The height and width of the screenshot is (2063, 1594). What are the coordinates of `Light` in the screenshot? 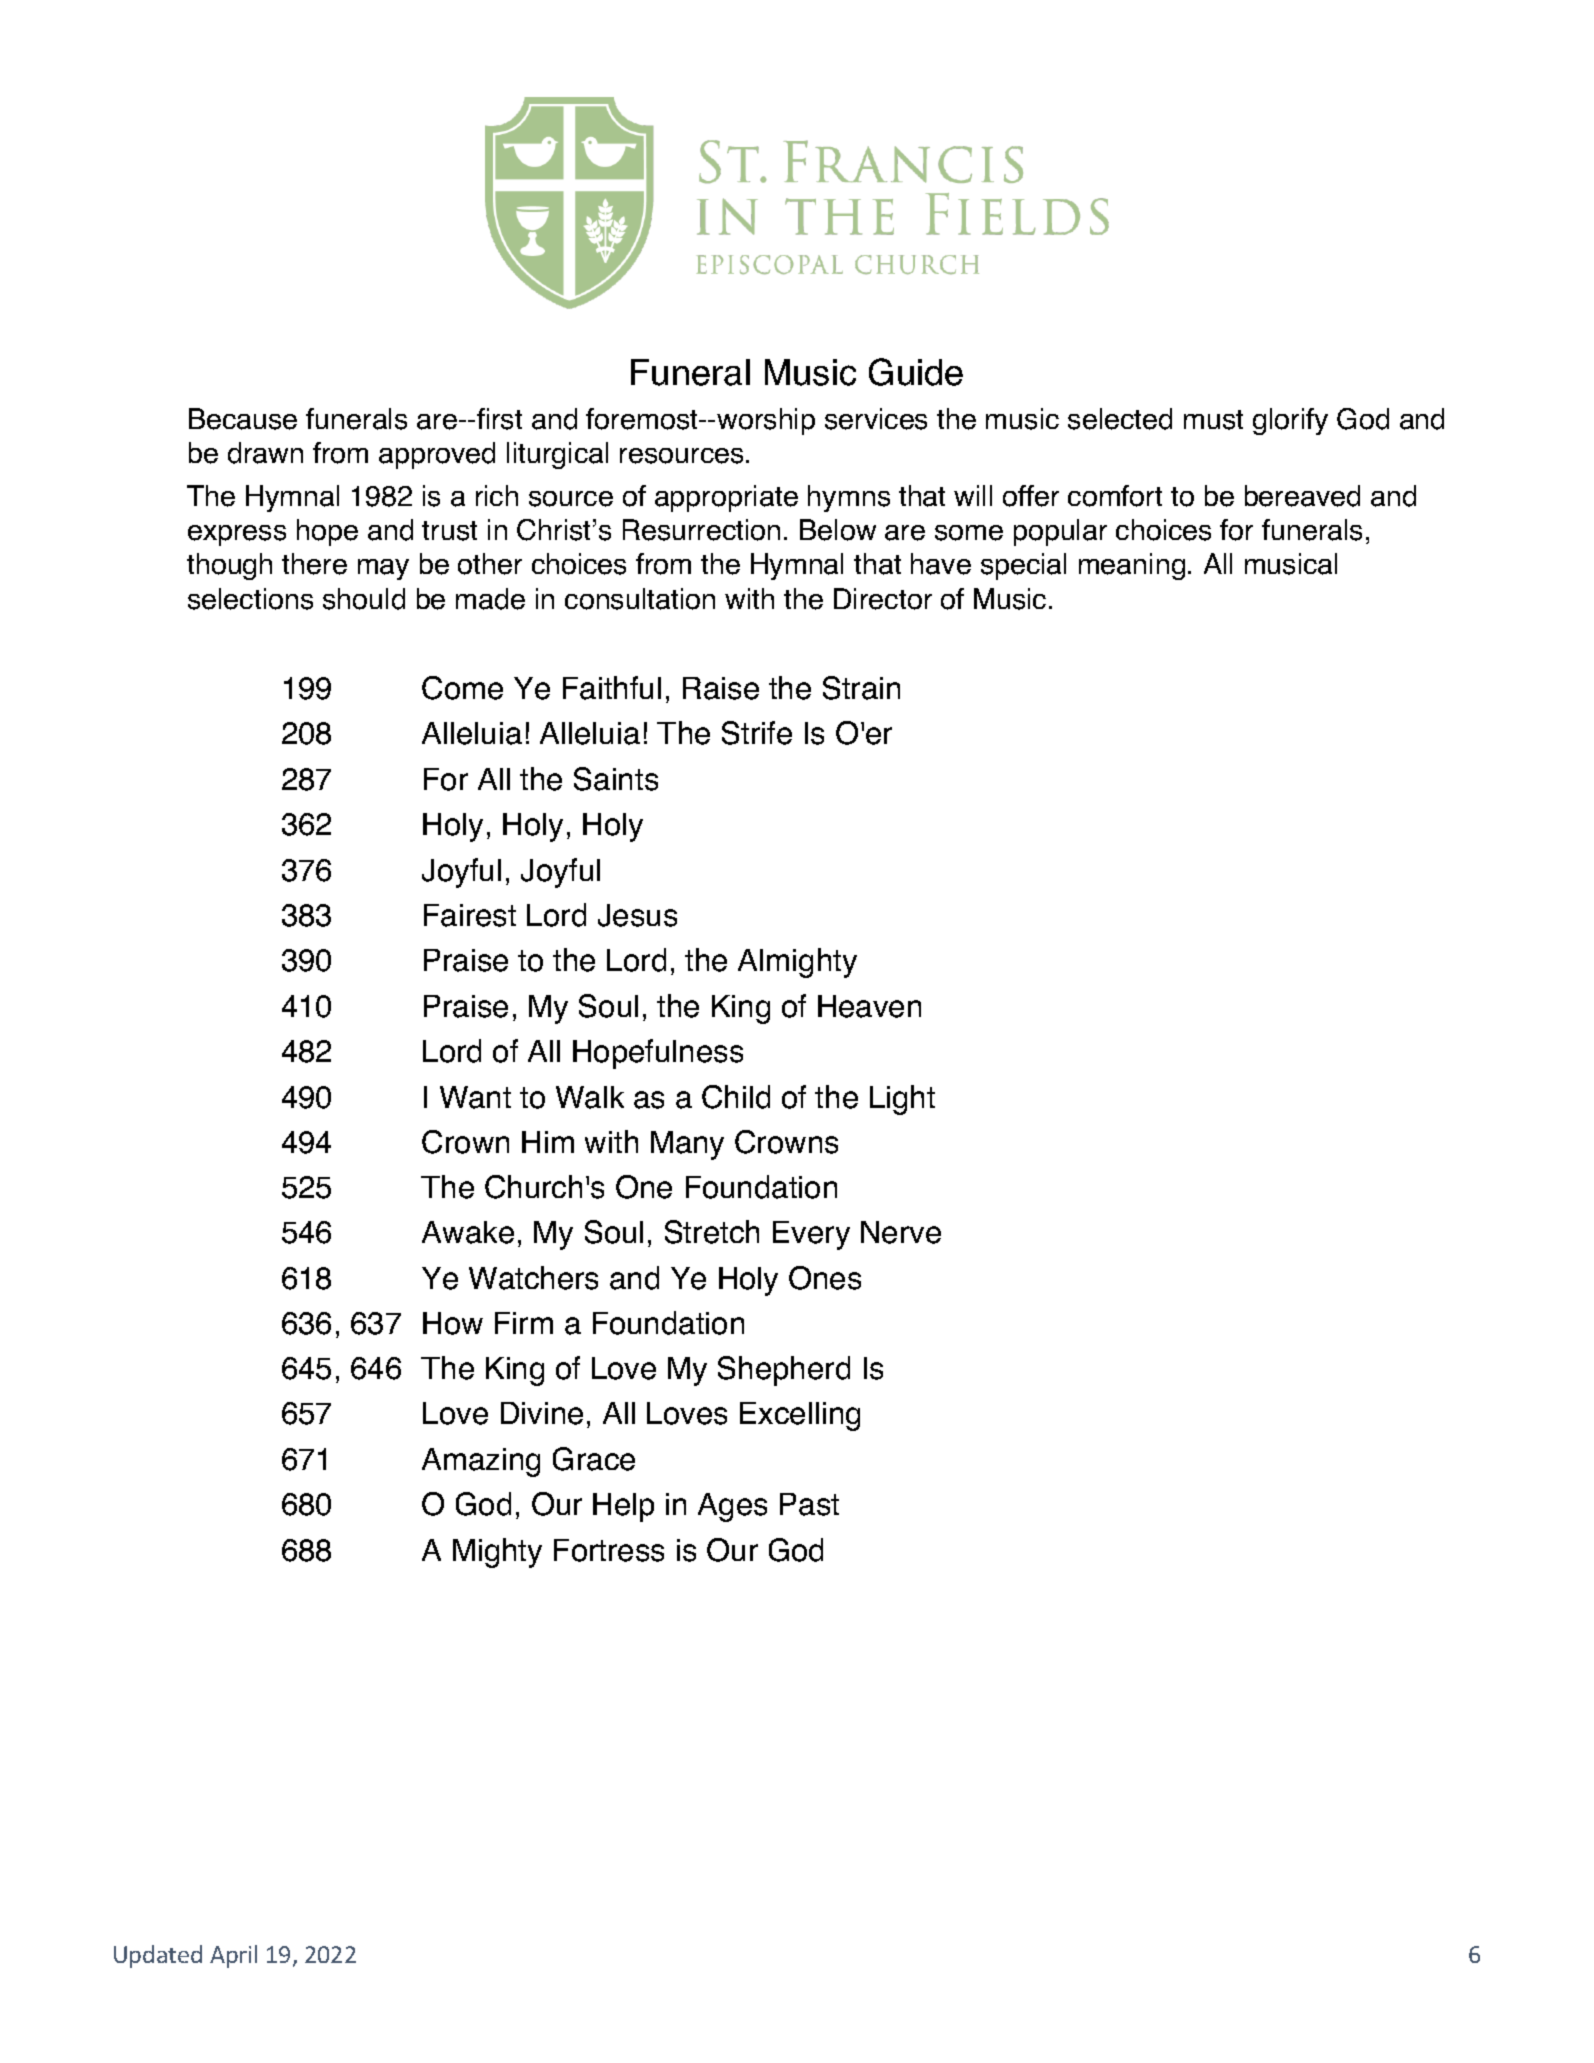 It's located at (902, 1100).
